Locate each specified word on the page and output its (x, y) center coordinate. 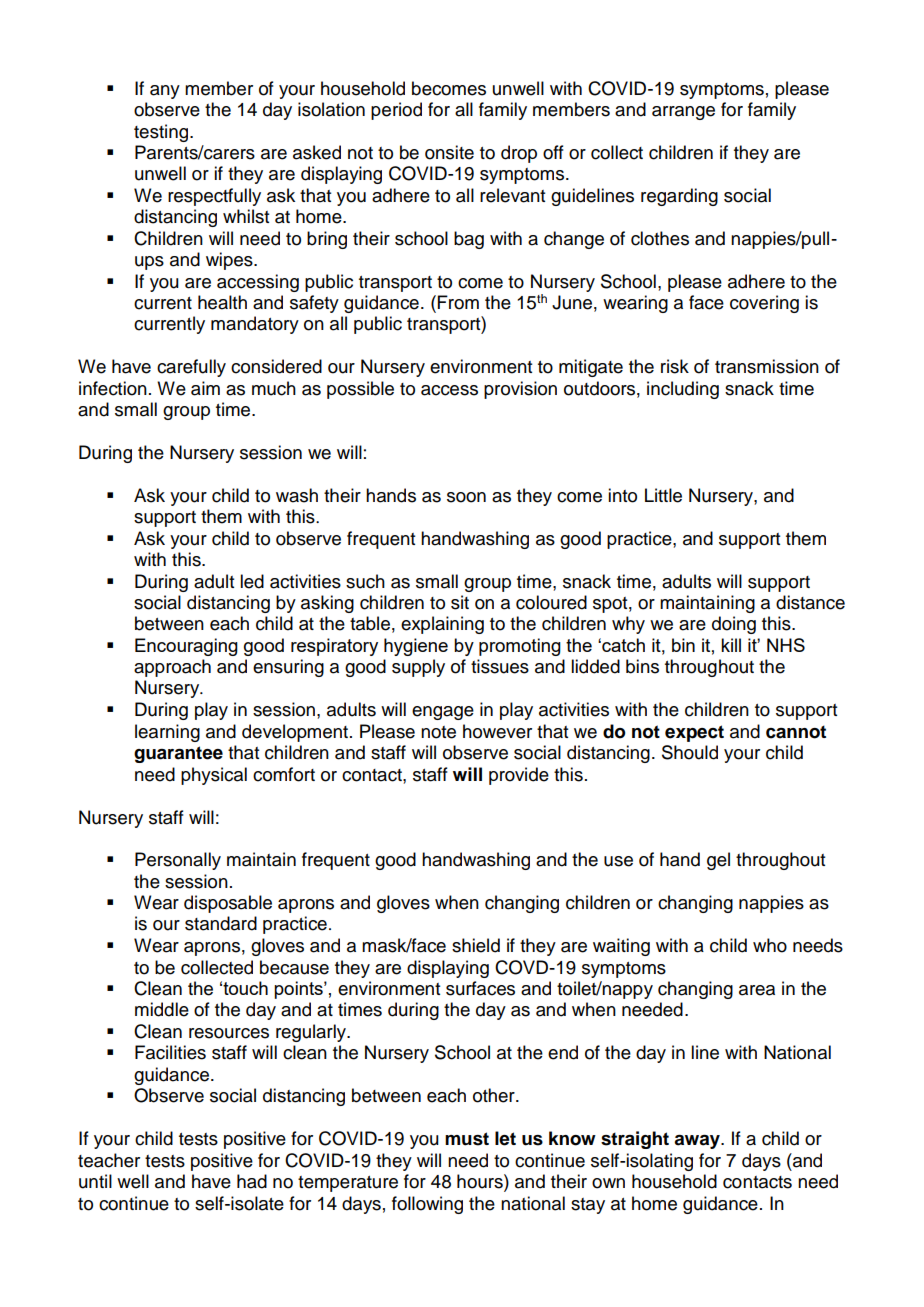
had (252, 1181)
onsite (449, 152)
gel (718, 861)
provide (519, 776)
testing (162, 133)
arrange (683, 113)
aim (205, 388)
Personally (178, 861)
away (698, 1142)
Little (663, 495)
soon (466, 497)
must (467, 1139)
